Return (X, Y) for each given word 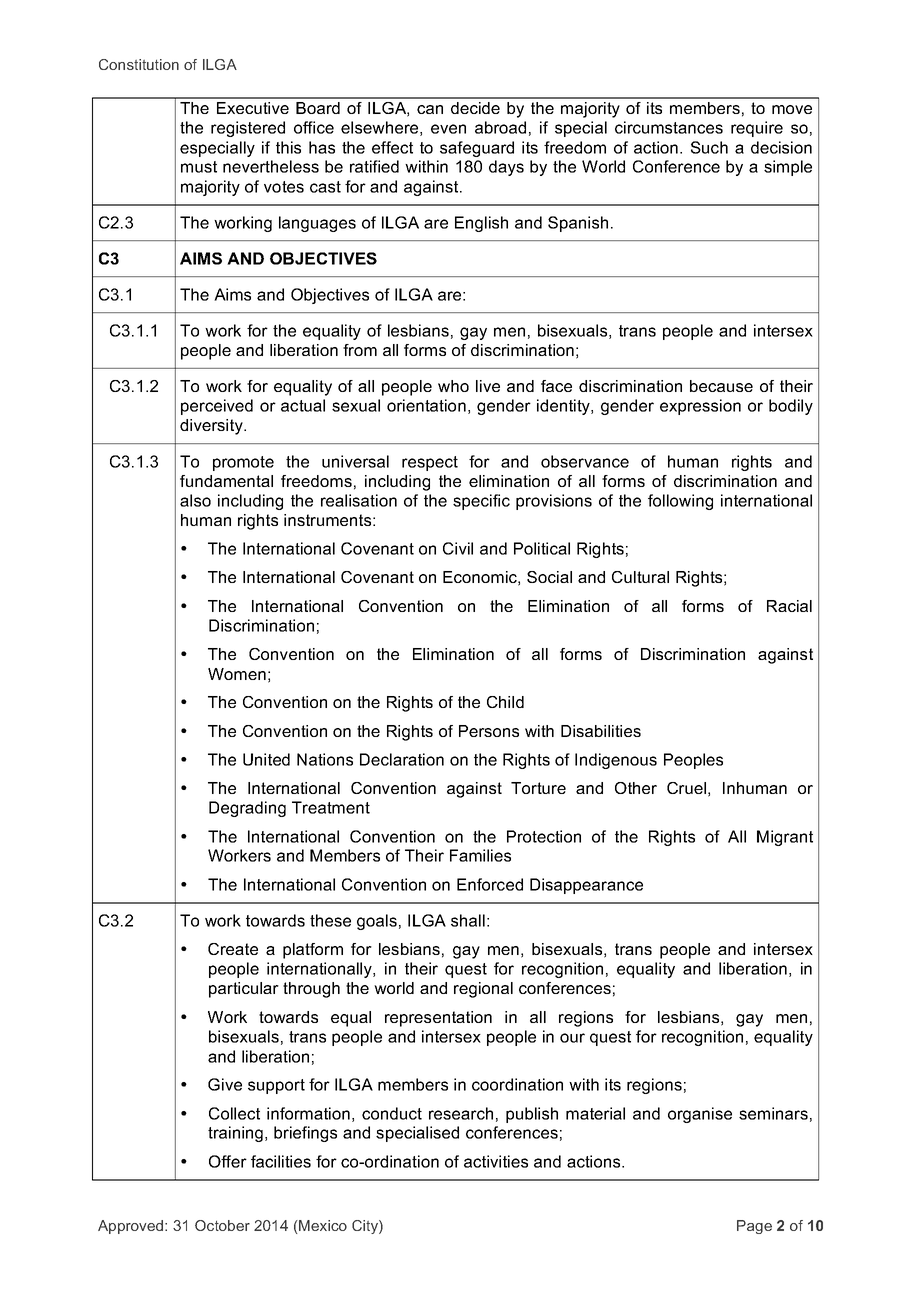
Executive (253, 108)
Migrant (785, 838)
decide (475, 108)
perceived (217, 407)
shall (468, 920)
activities (496, 1161)
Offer (228, 1161)
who (453, 386)
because (721, 386)
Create (233, 949)
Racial (789, 606)
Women (237, 674)
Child (505, 702)
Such (709, 147)
